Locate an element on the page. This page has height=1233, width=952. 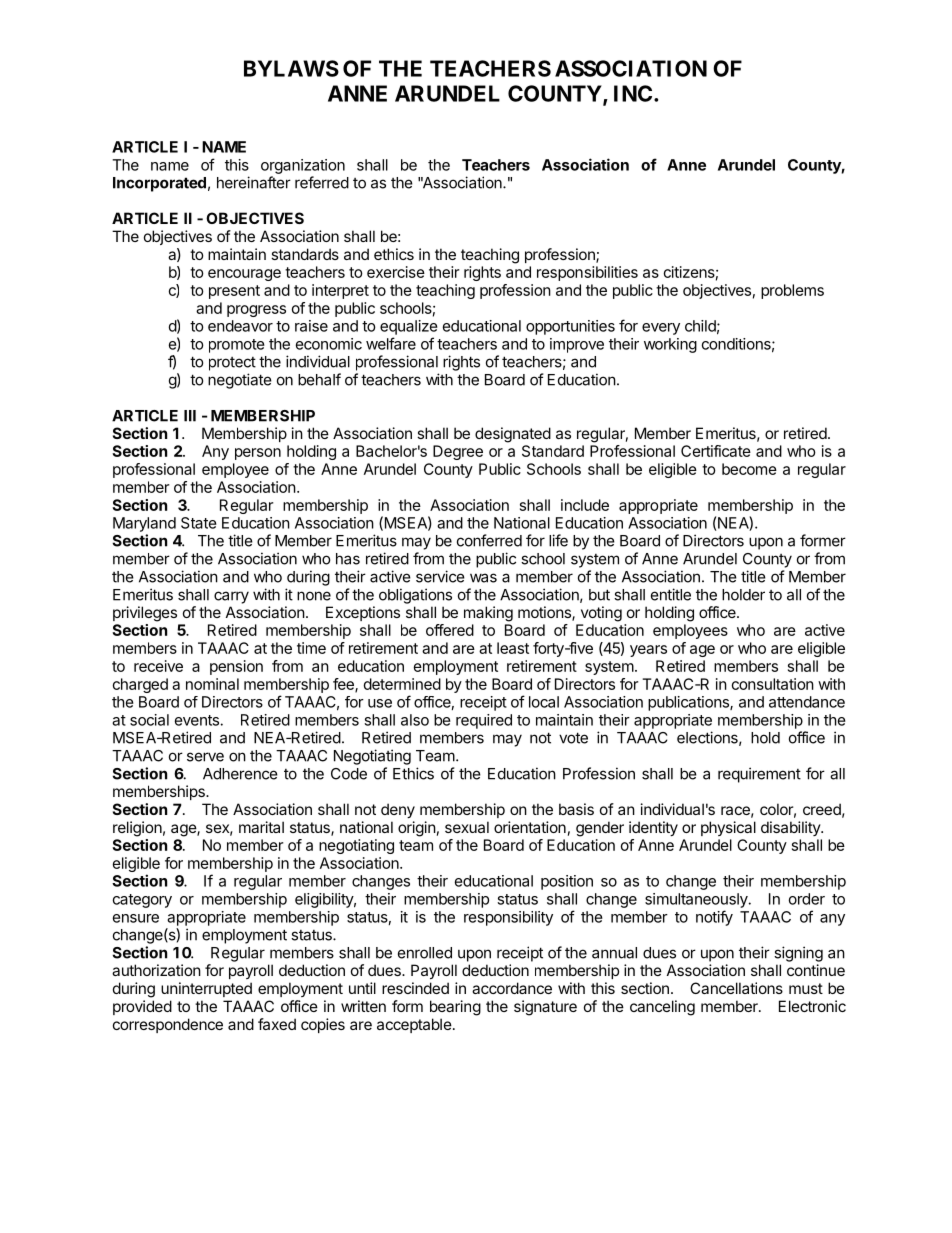
State is located at coordinates (199, 523).
